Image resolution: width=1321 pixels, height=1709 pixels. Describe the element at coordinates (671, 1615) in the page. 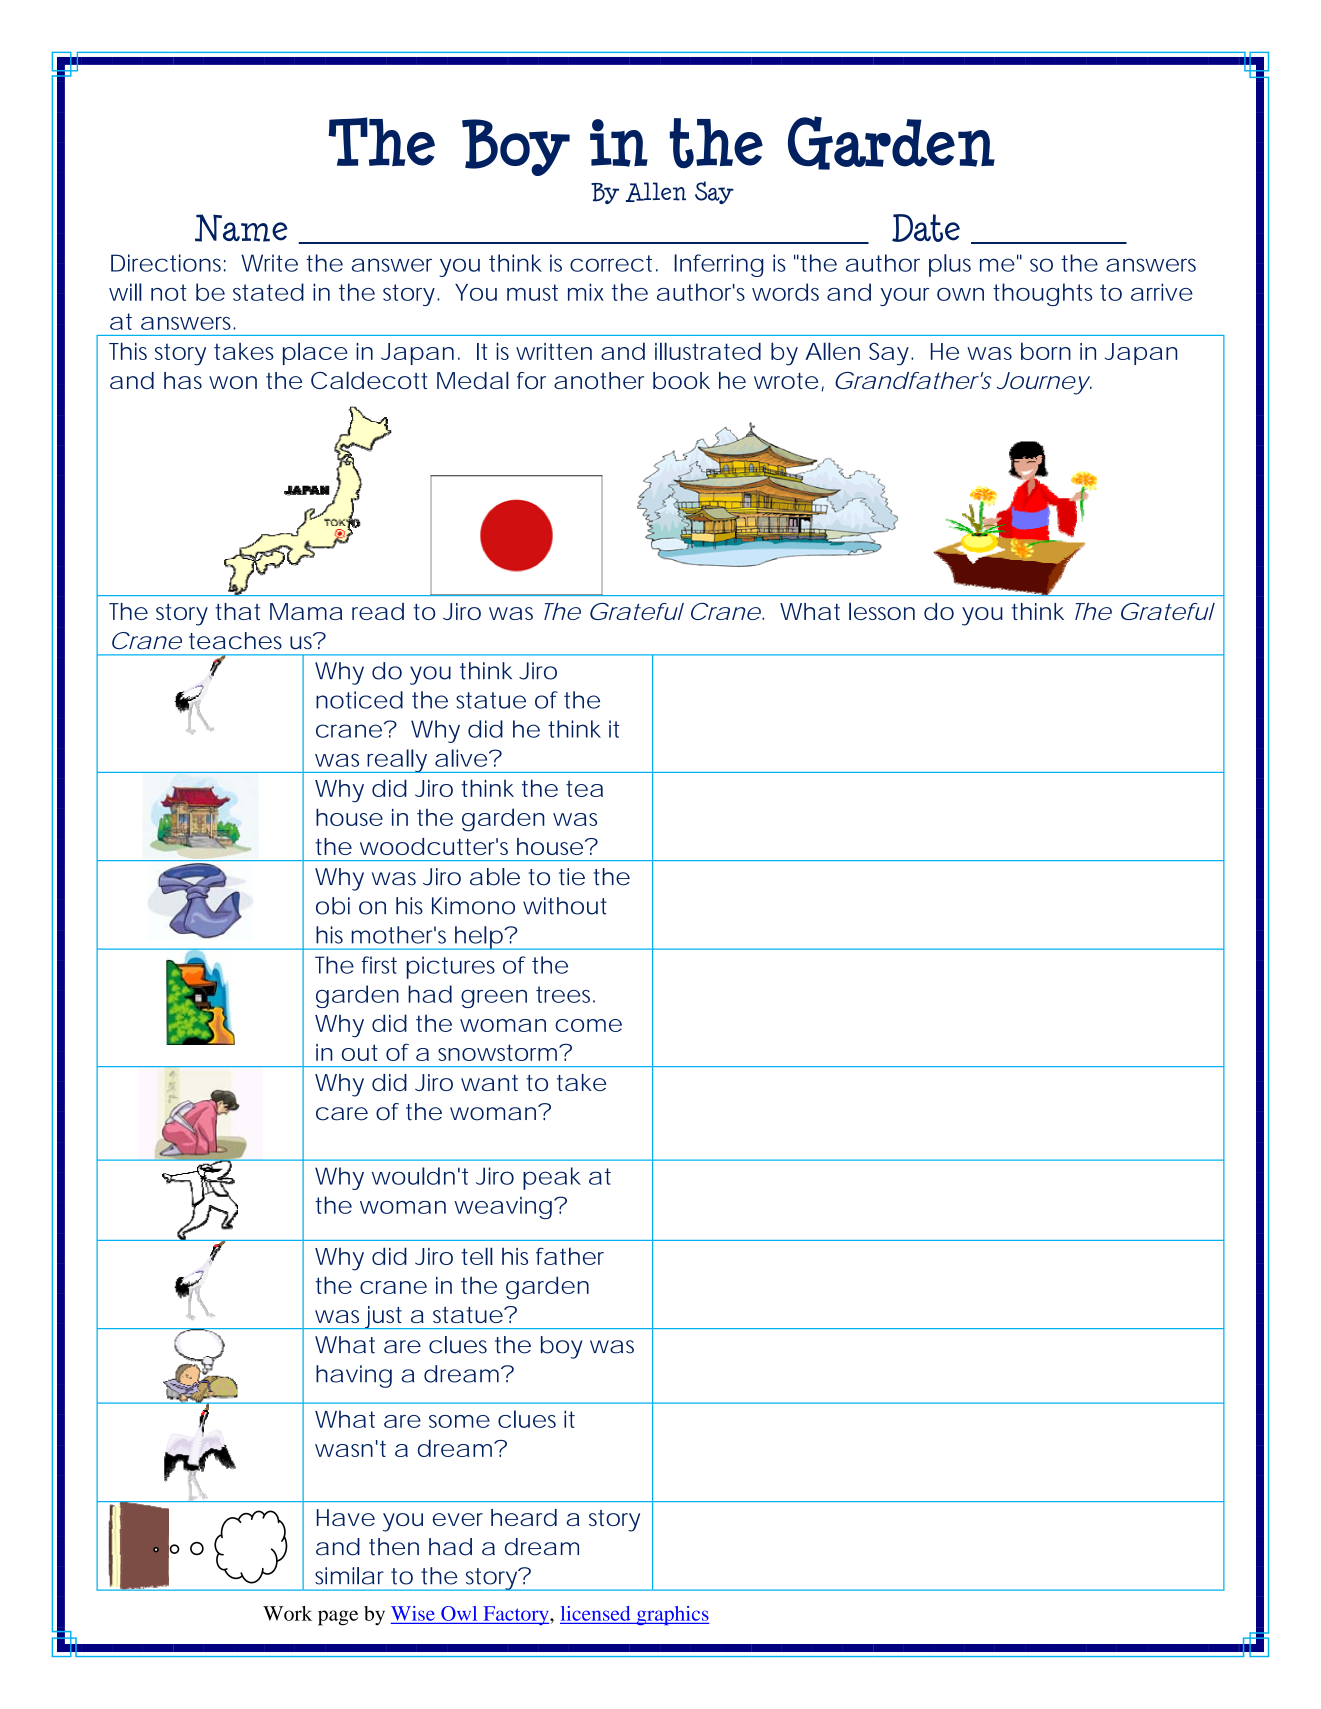

I see `graphics` at that location.
